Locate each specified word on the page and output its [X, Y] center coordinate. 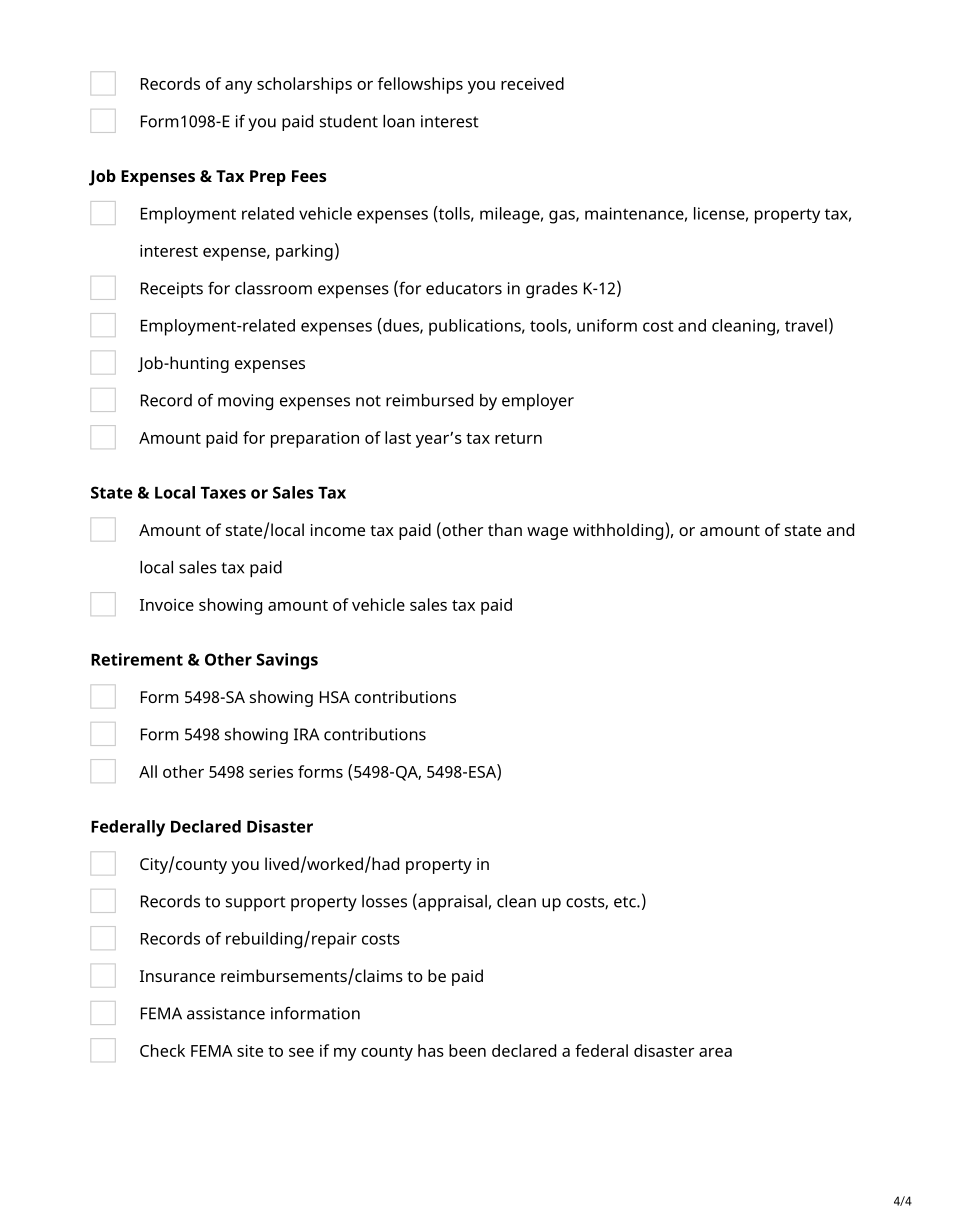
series [271, 771]
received [532, 83]
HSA [335, 697]
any [238, 87]
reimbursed [429, 400]
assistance [226, 1013]
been [467, 1050]
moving [245, 402]
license [719, 213]
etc [626, 902]
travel [806, 325]
